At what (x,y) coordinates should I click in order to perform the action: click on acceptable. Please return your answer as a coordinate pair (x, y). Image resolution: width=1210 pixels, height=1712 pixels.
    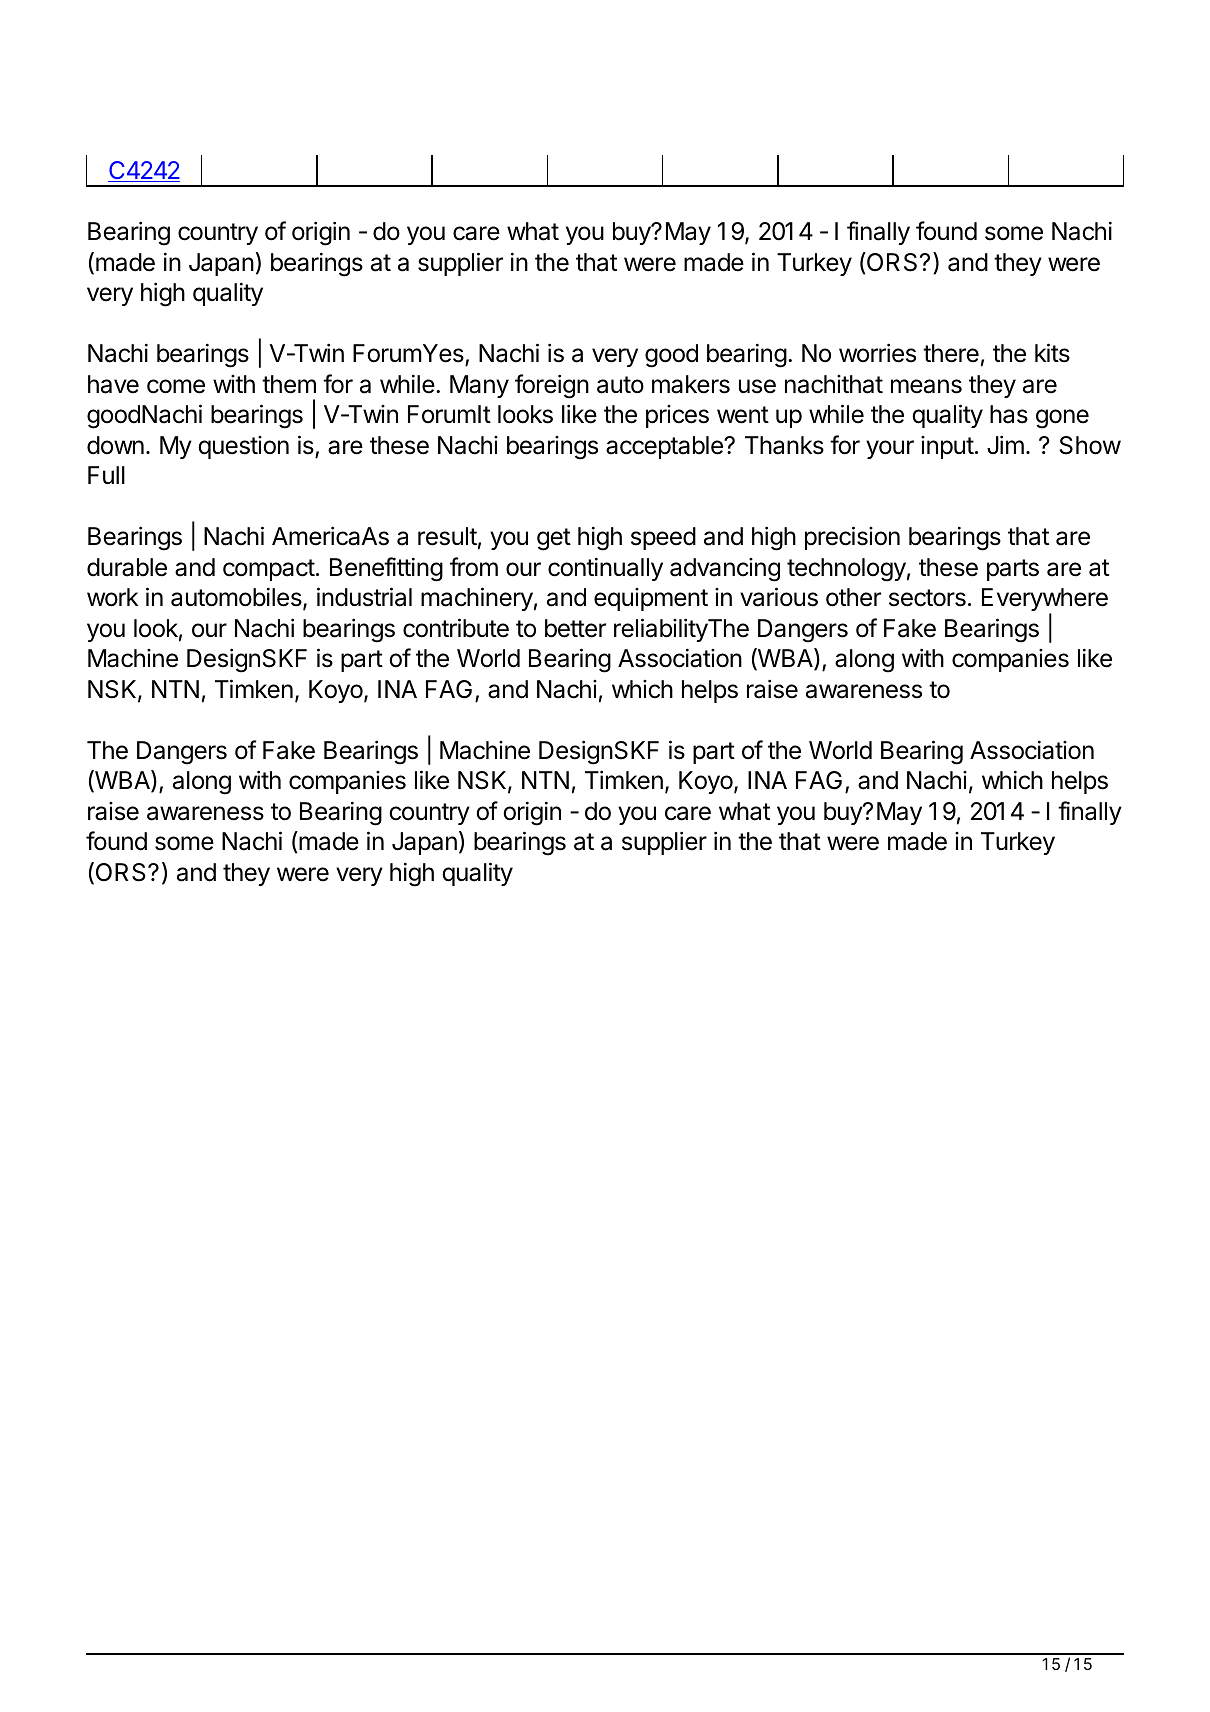
    Looking at the image, I should click on (665, 447).
